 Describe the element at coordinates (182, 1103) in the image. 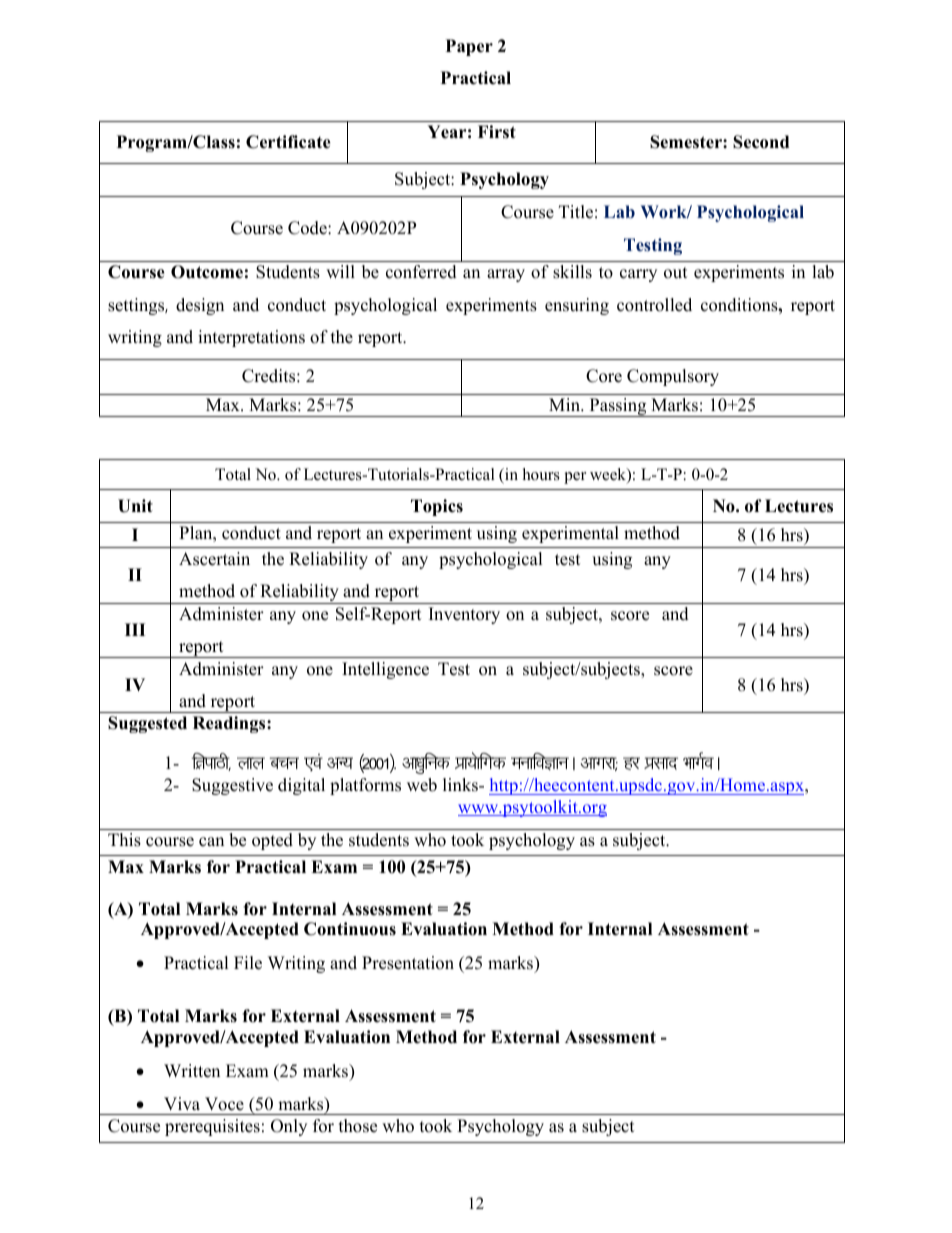

I see `Viva` at that location.
